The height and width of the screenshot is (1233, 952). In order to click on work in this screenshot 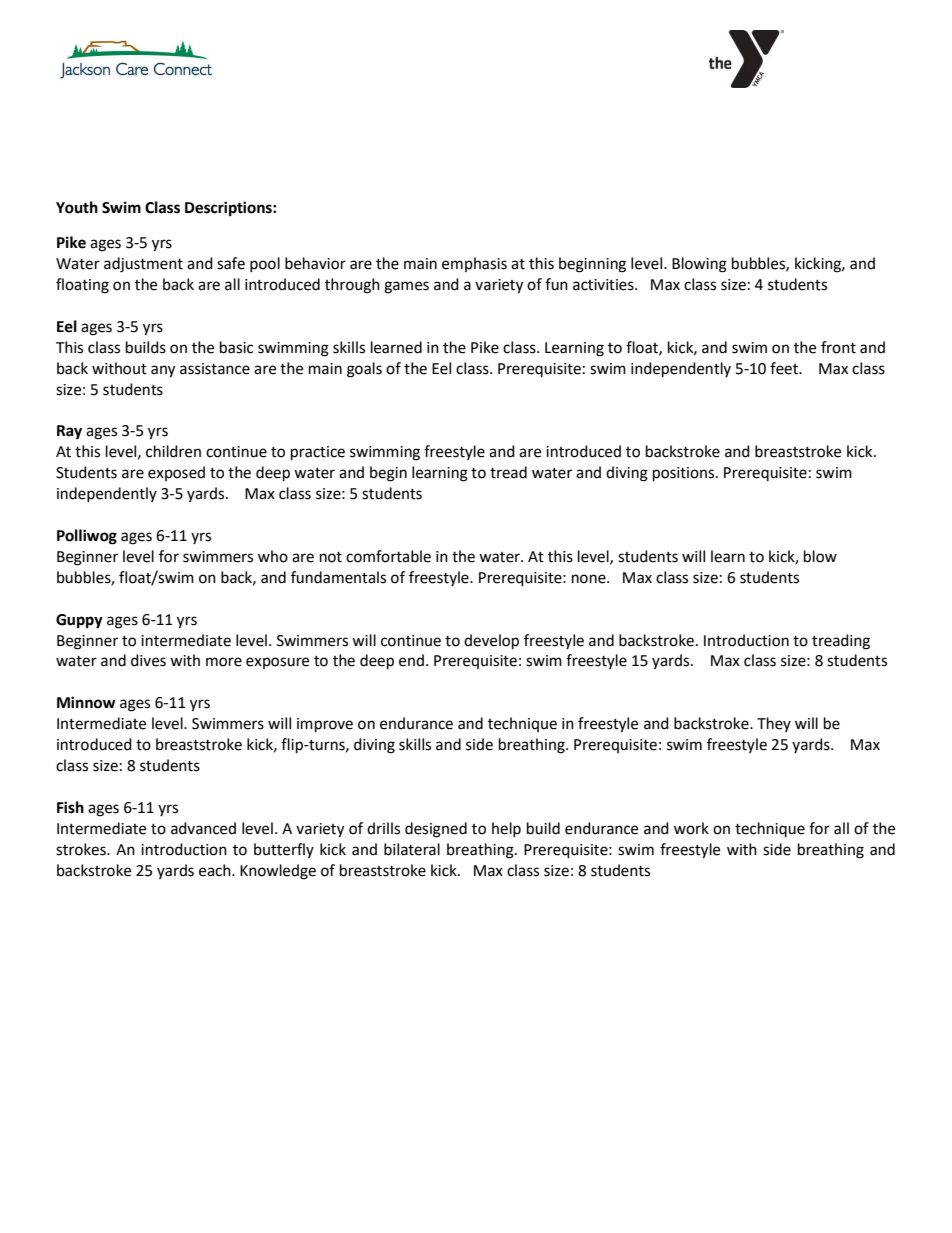, I will do `click(691, 828)`.
